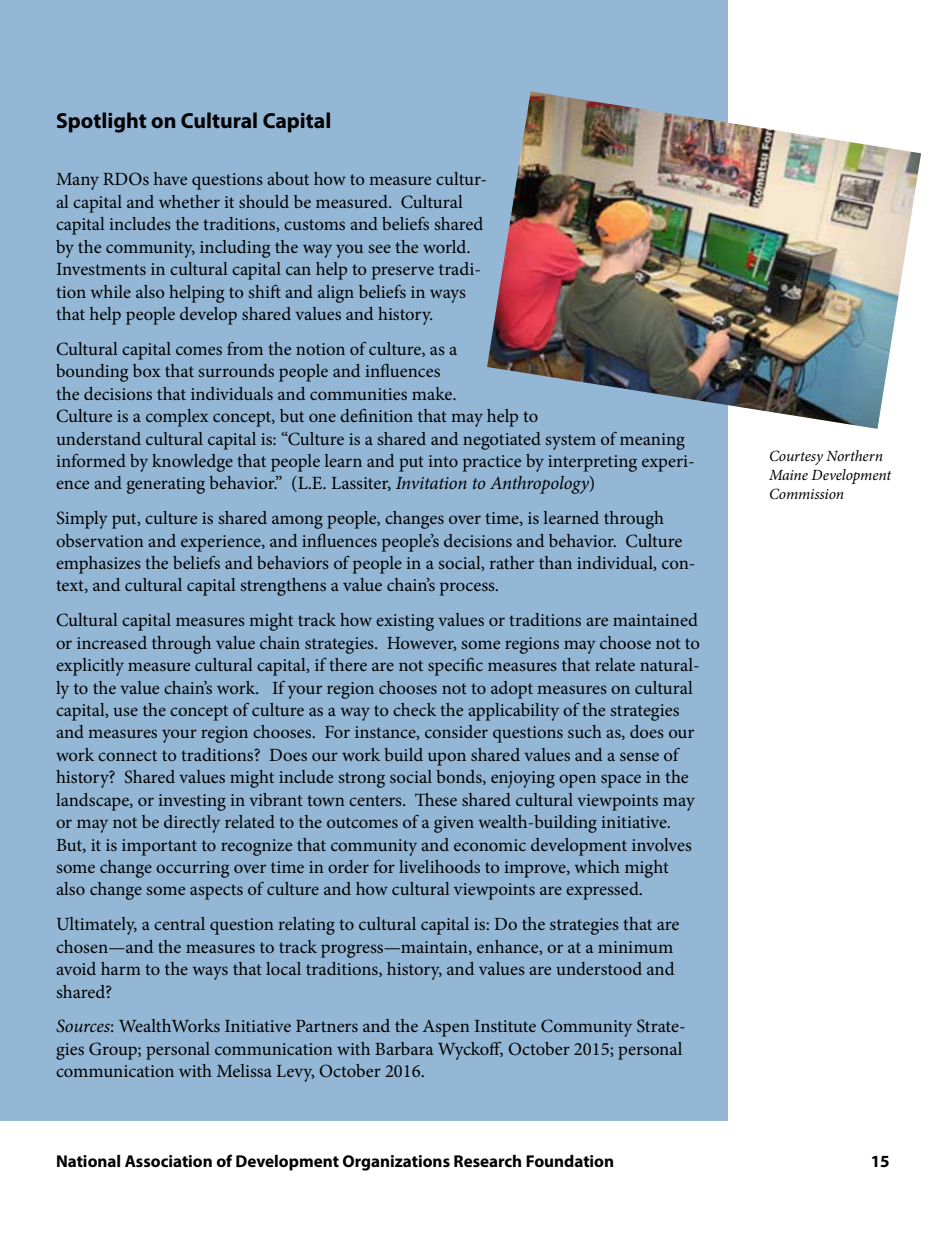  I want to click on occurring, so click(192, 869).
